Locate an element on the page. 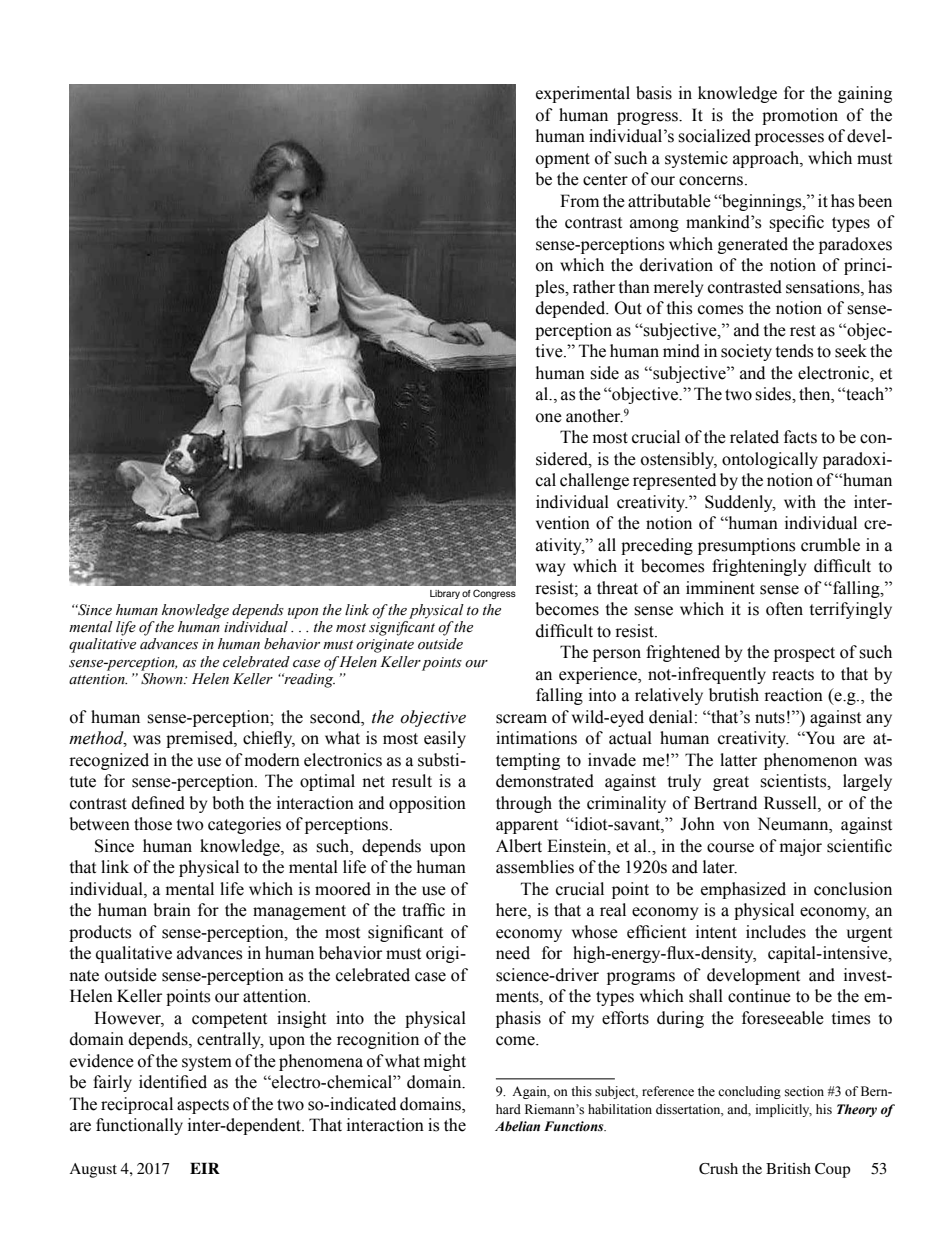 The image size is (952, 1250). Abelian is located at coordinates (517, 1126).
